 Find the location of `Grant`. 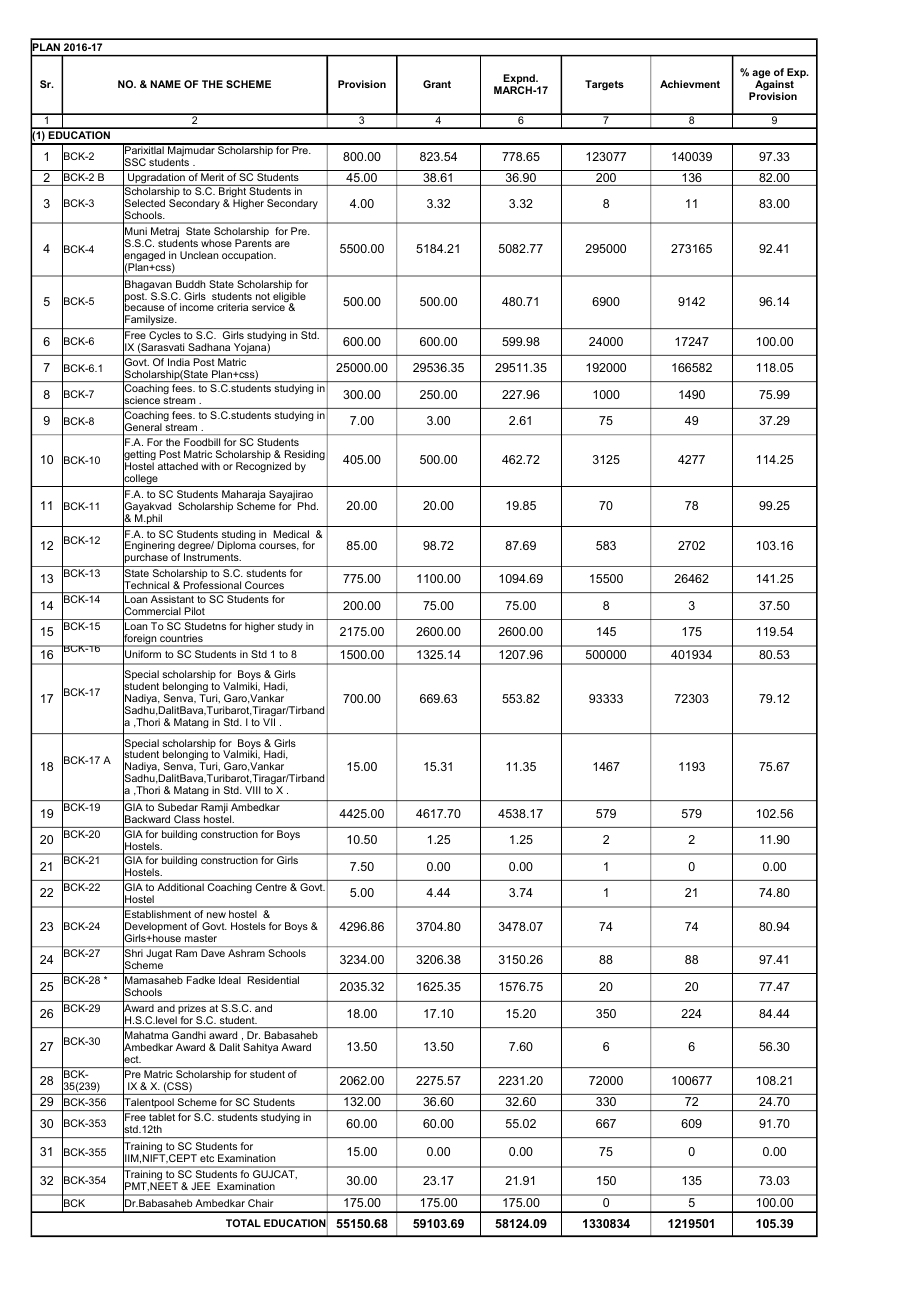

Grant is located at coordinates (437, 84).
